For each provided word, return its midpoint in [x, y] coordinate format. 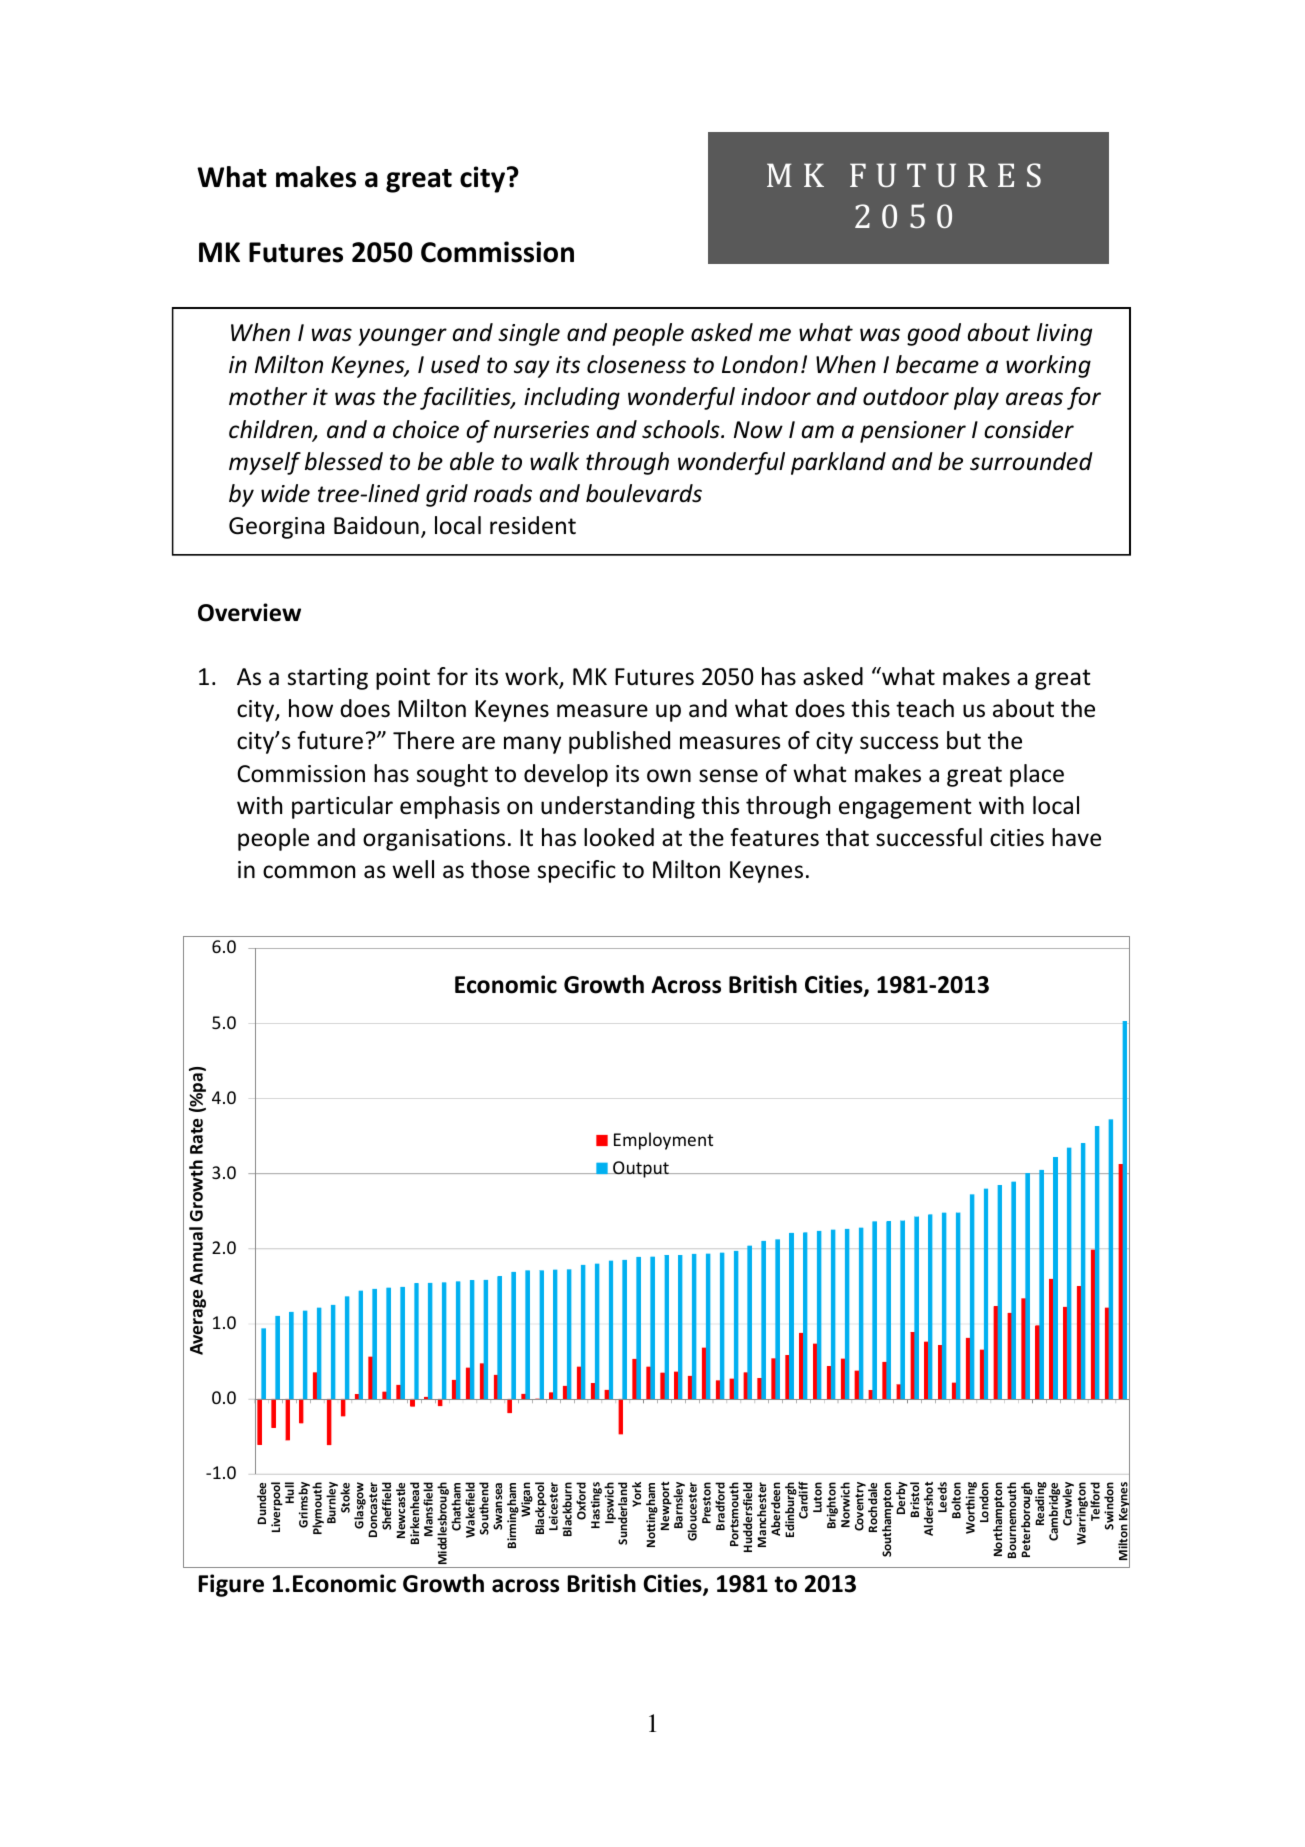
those [500, 869]
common [309, 872]
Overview [249, 612]
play [976, 398]
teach [925, 708]
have [1076, 837]
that [847, 837]
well [413, 869]
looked [619, 837]
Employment [663, 1141]
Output [641, 1169]
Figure [231, 1585]
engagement [905, 808]
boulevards [644, 493]
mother [268, 396]
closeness [636, 364]
